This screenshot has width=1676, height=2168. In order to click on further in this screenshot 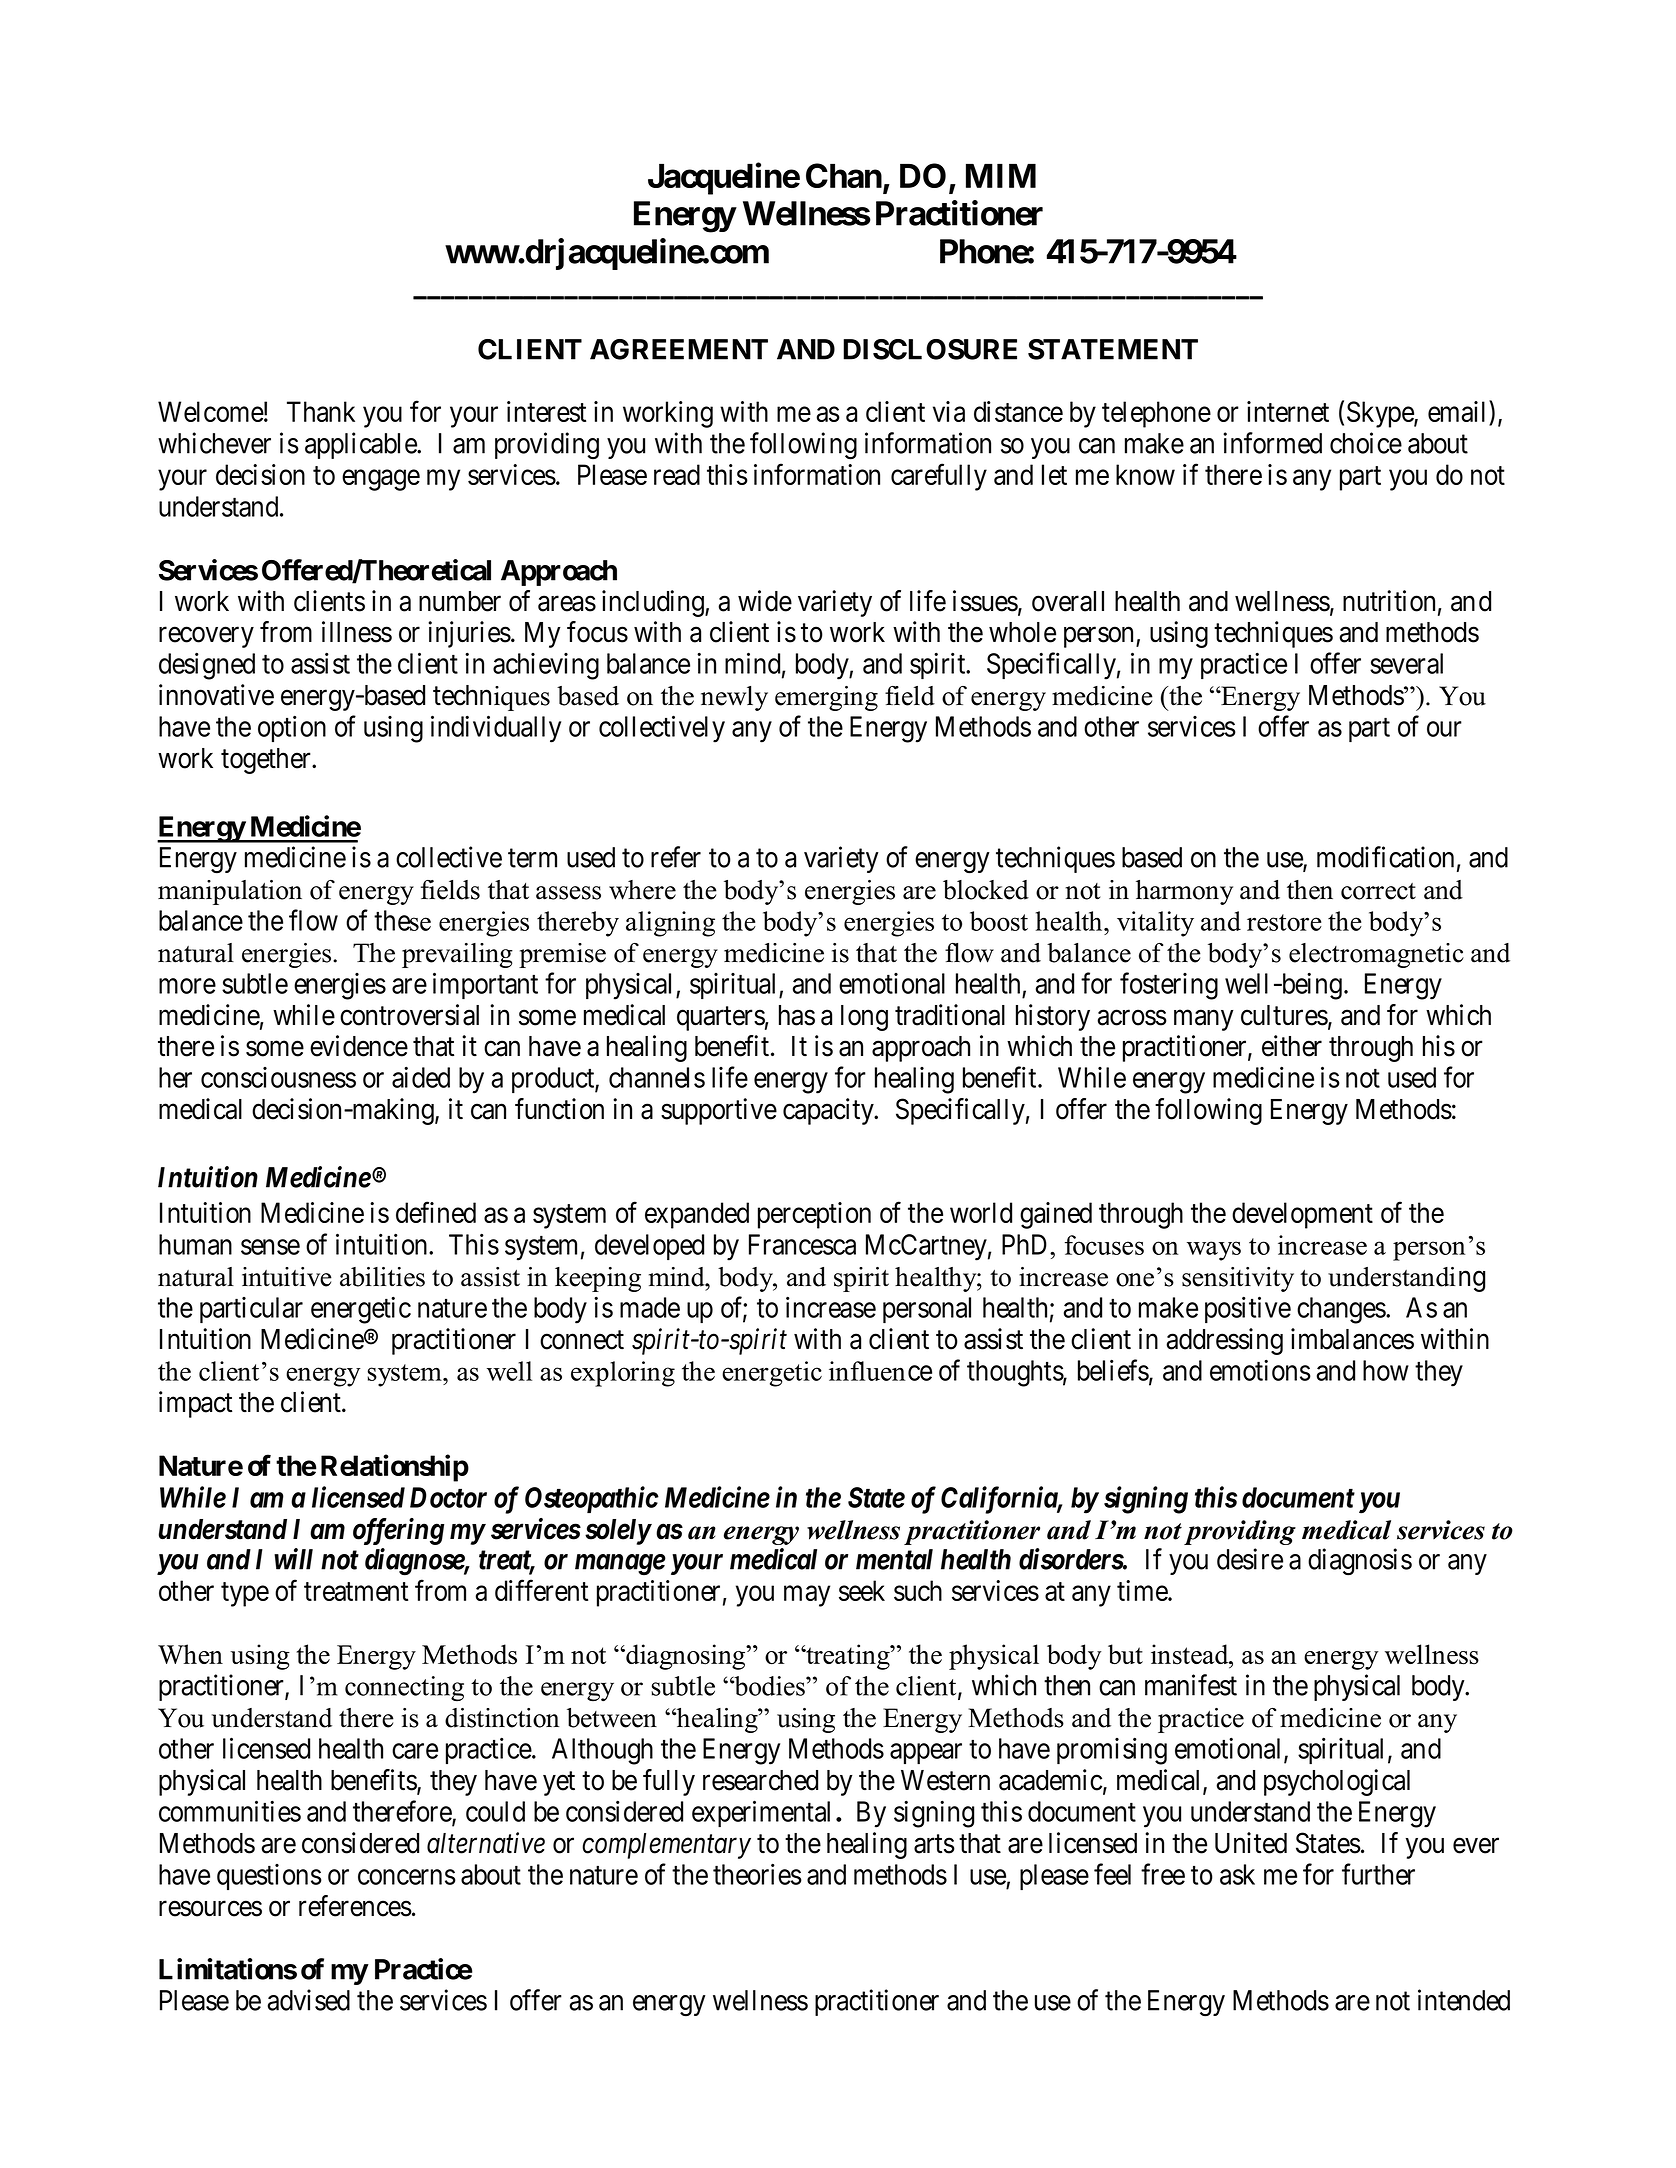, I will do `click(1378, 1874)`.
